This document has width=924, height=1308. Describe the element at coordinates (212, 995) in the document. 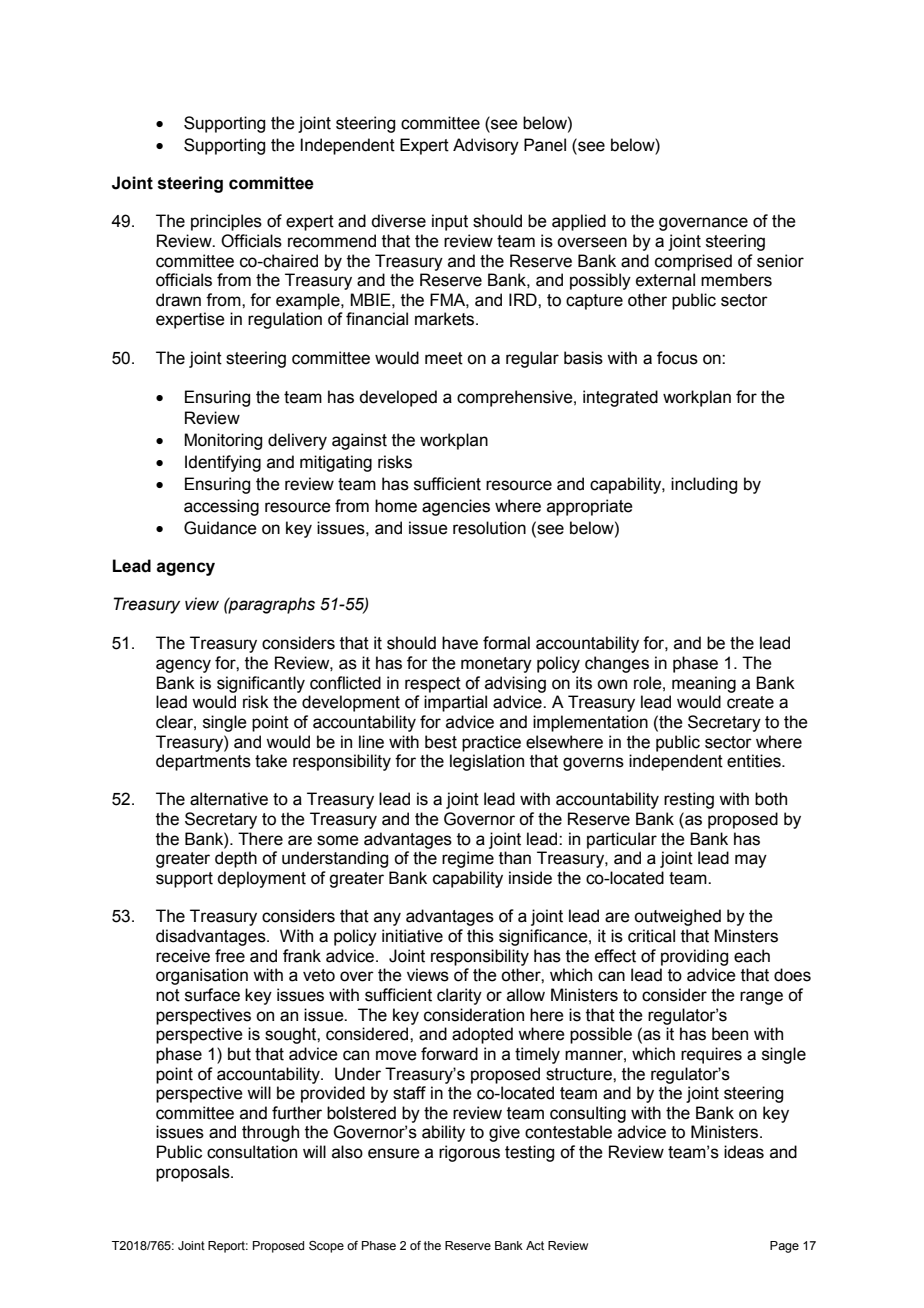

I see `surface` at that location.
